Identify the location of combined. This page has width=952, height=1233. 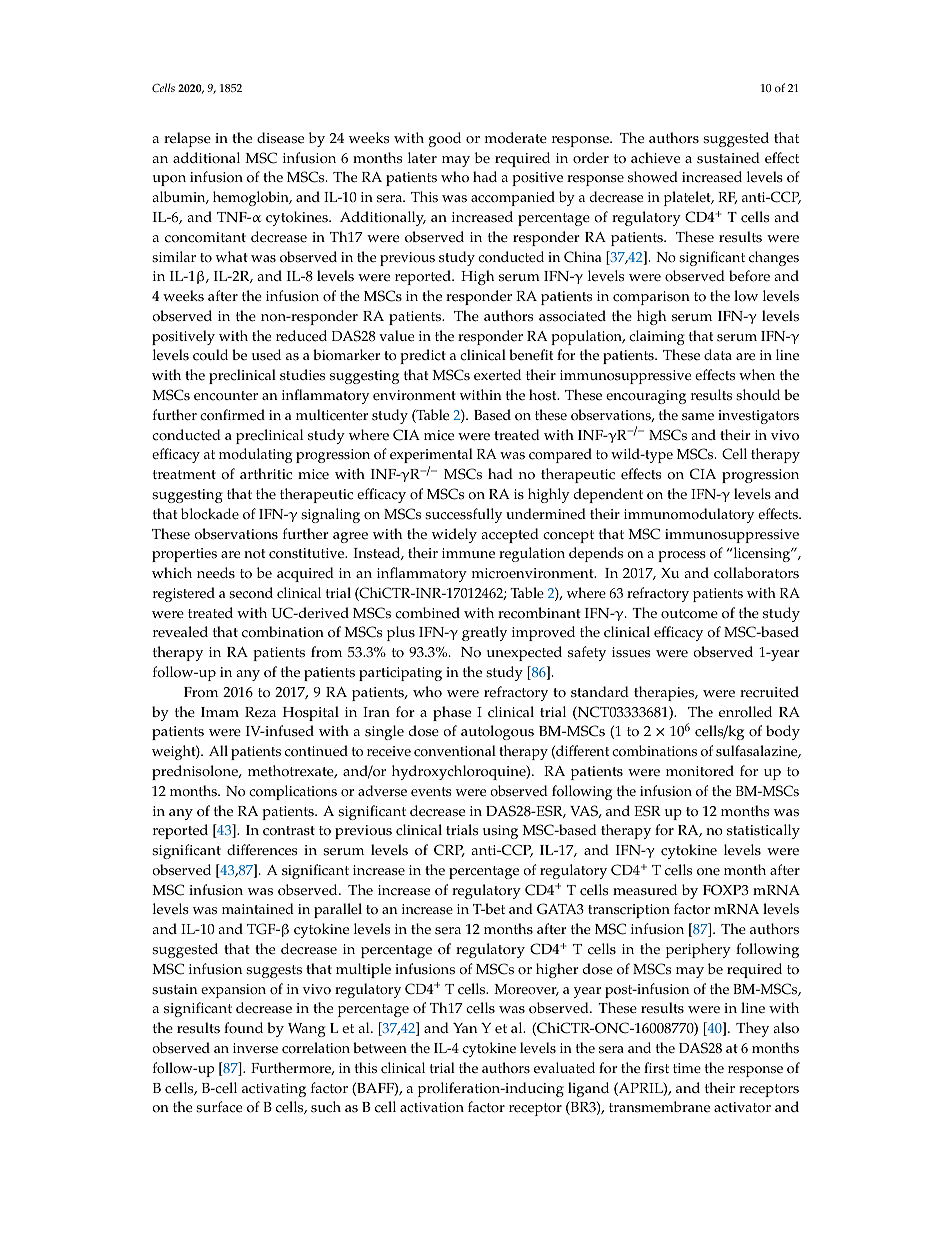
(427, 613).
